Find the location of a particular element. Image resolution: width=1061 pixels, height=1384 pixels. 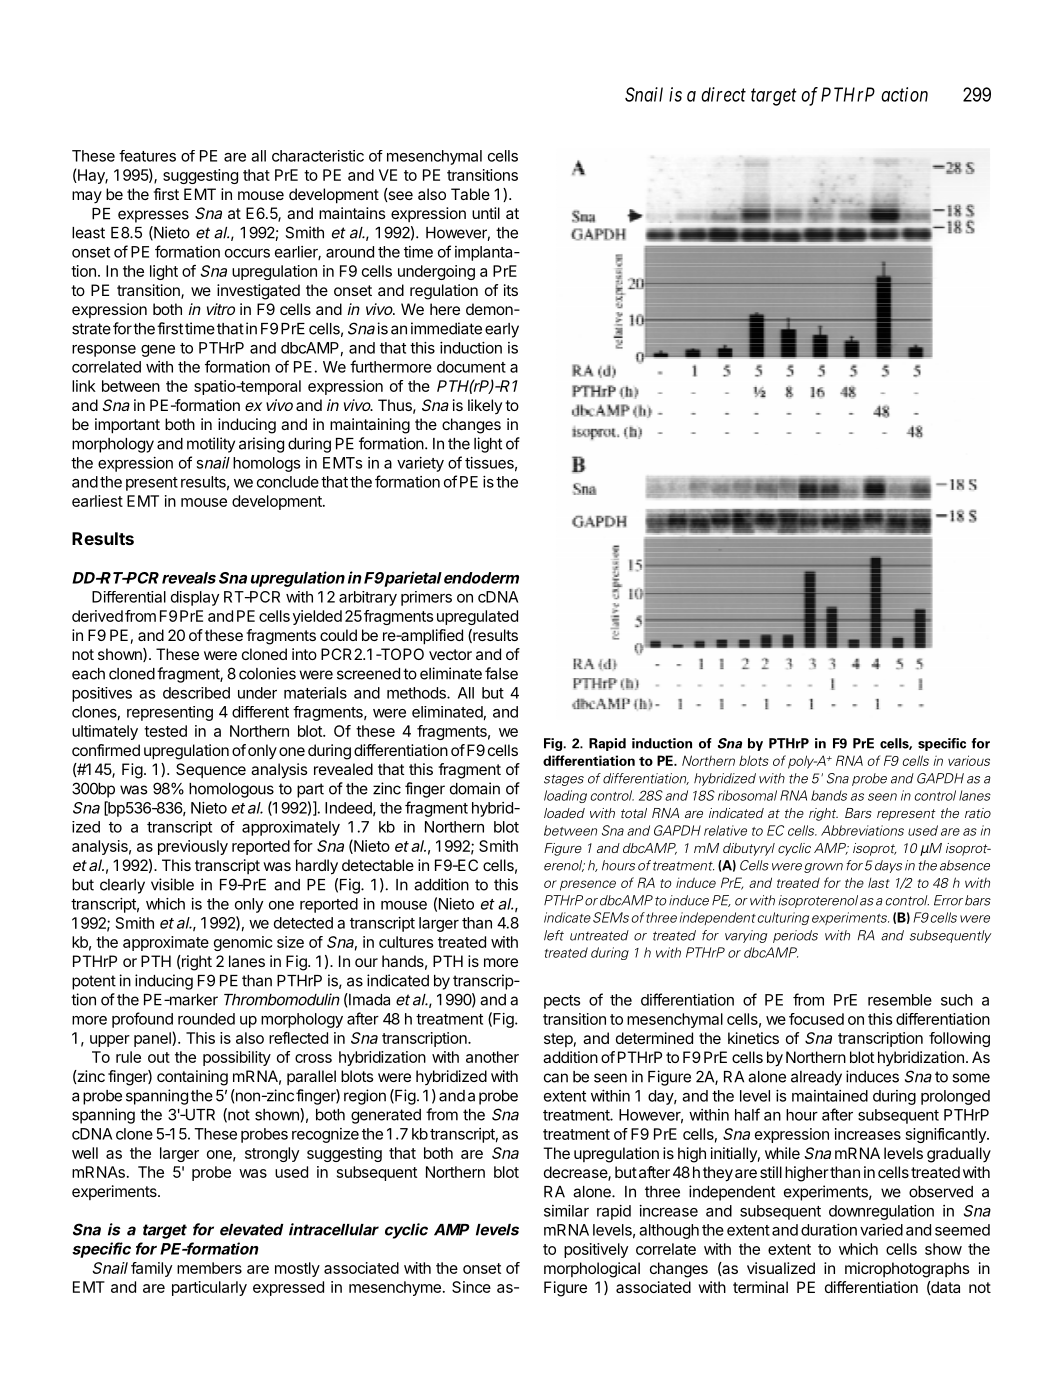

upregulated is located at coordinates (477, 617).
